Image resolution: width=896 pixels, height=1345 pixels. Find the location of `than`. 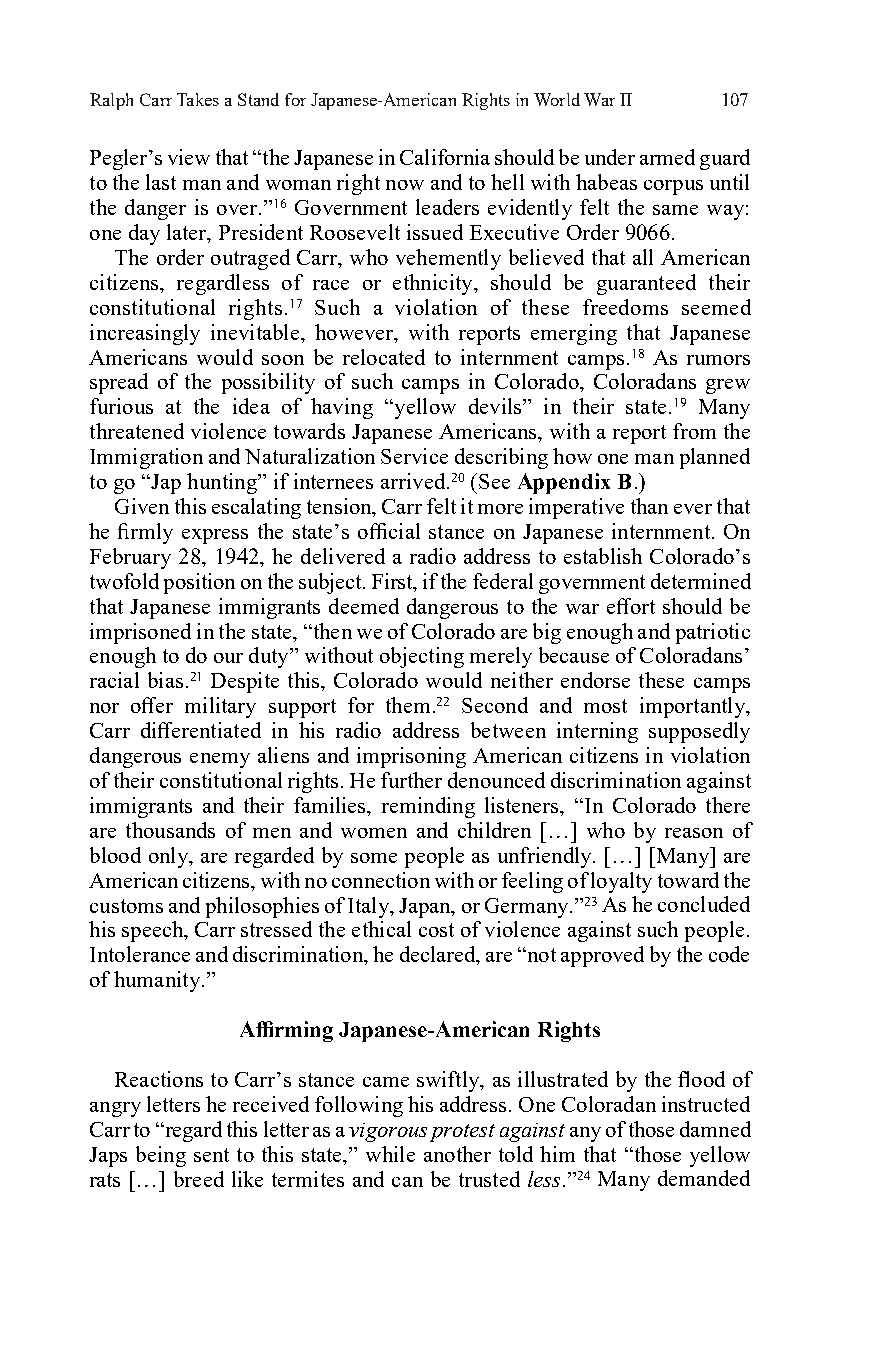

than is located at coordinates (649, 506).
